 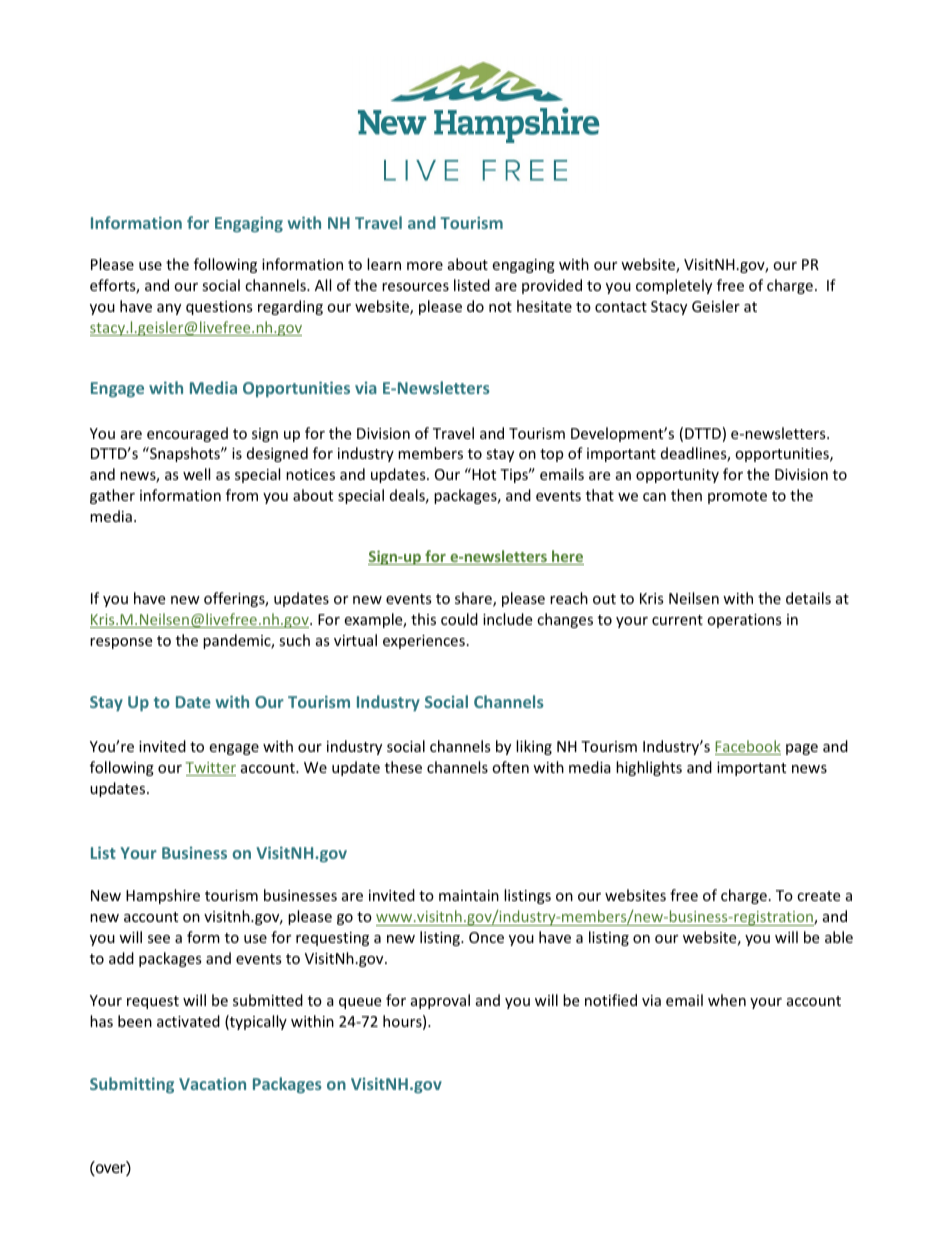 What do you see at coordinates (196, 474) in the screenshot?
I see `well` at bounding box center [196, 474].
